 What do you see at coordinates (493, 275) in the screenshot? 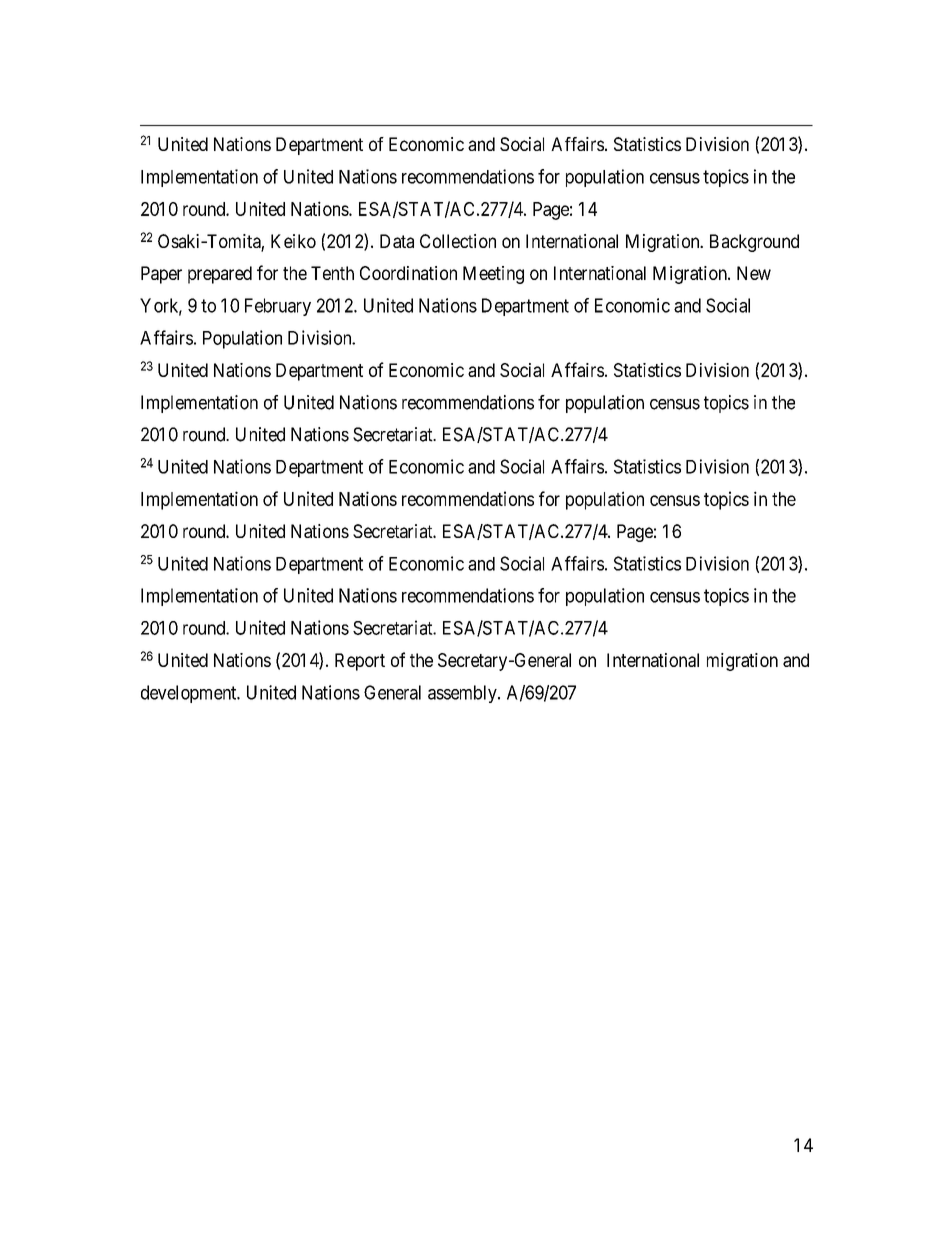
I see `Meeting` at bounding box center [493, 275].
